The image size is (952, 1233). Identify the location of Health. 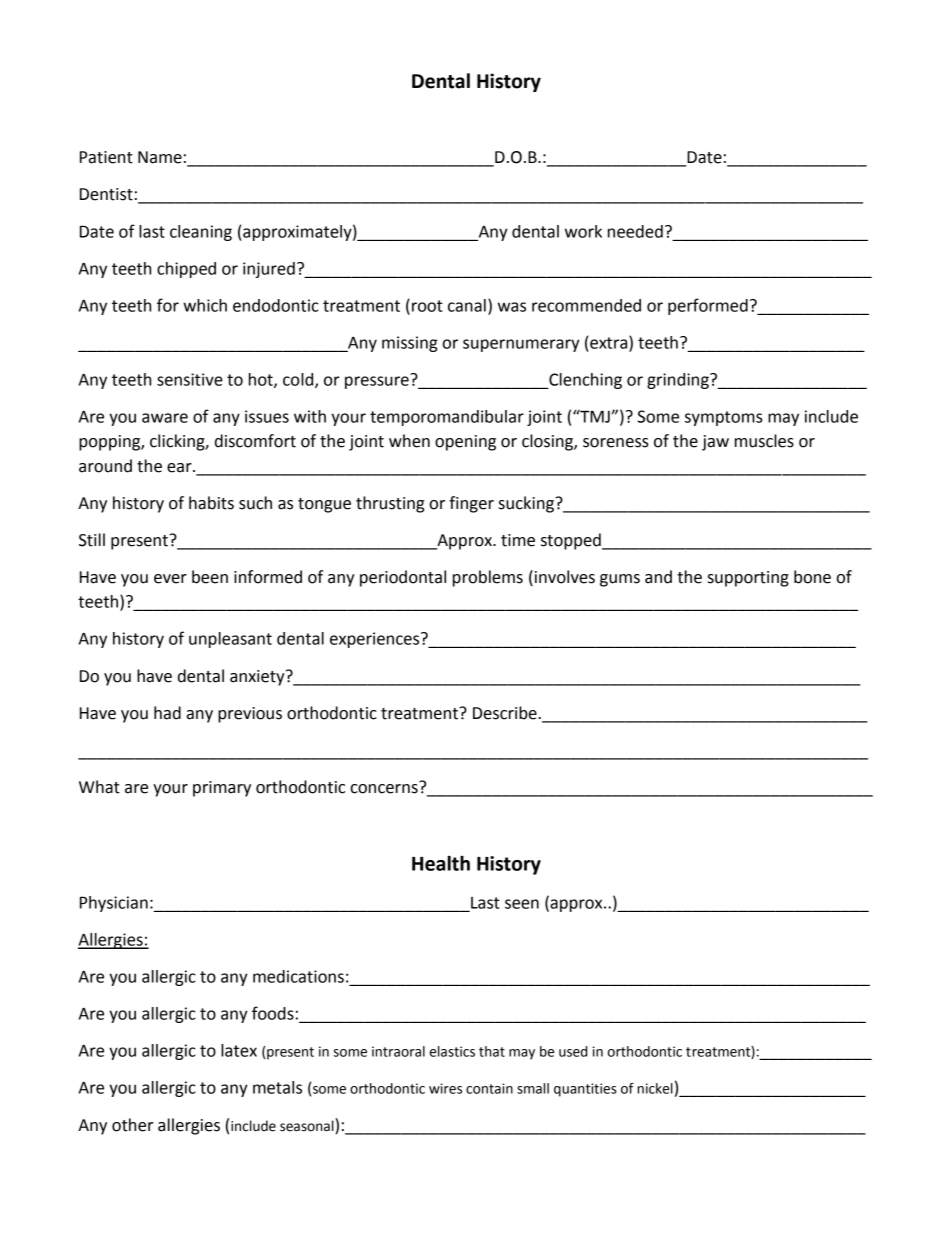
(441, 863).
